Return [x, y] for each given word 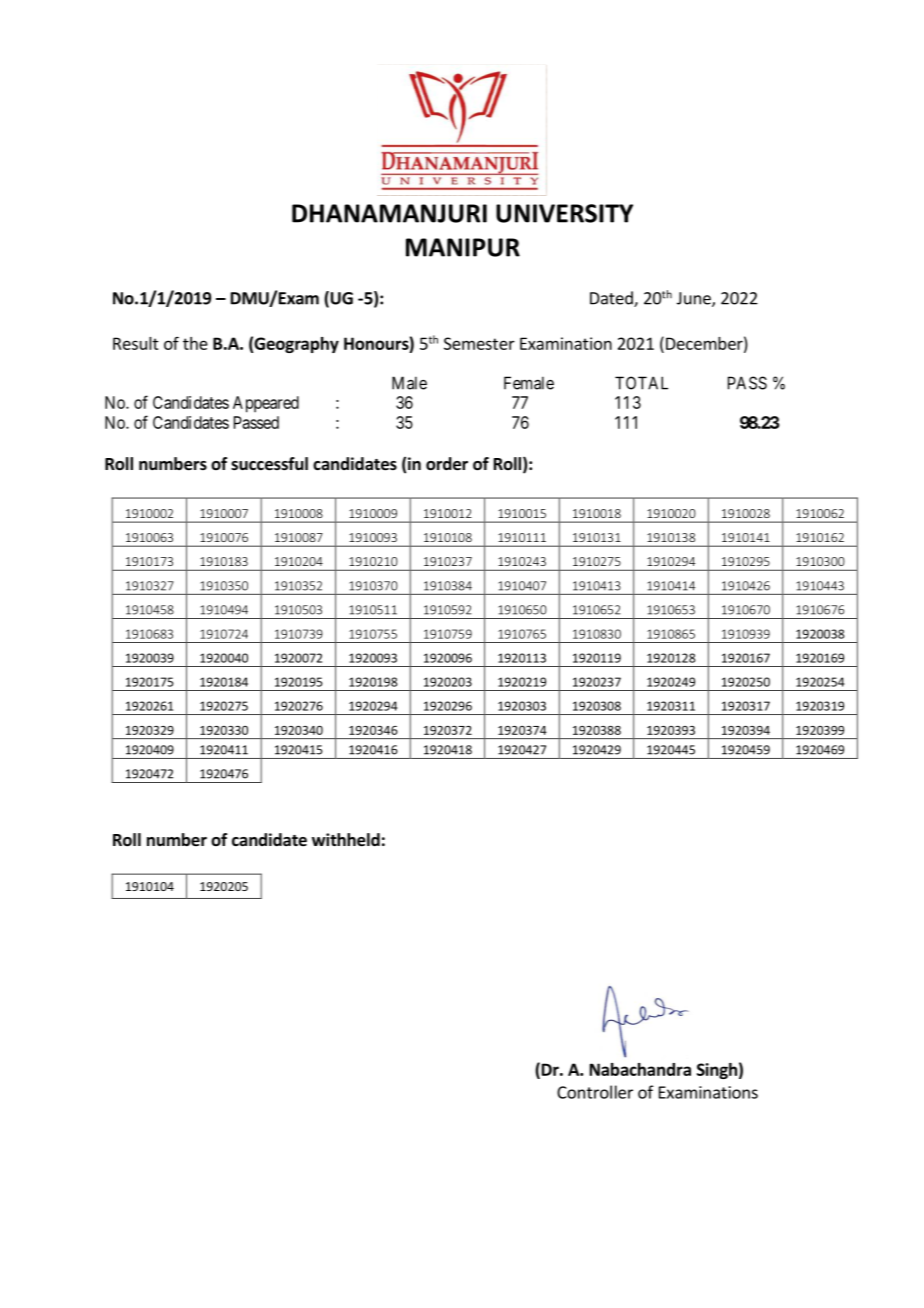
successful [269, 464]
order [447, 464]
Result [136, 343]
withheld [346, 840]
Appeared [266, 404]
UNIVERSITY [564, 213]
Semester [479, 343]
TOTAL [641, 383]
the [195, 343]
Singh [717, 1071]
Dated [612, 299]
